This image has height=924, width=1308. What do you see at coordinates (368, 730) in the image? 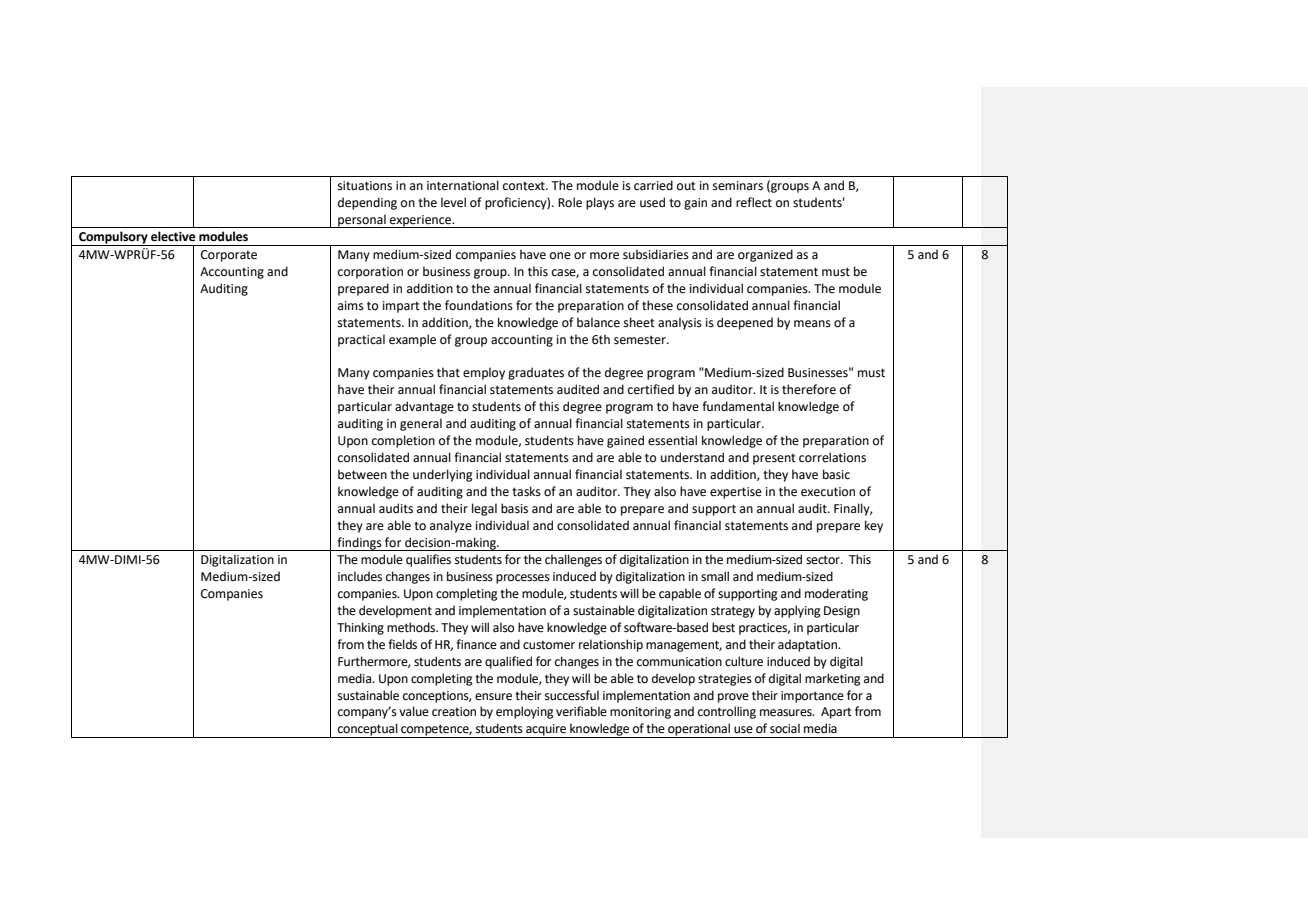
I see `conceptual` at bounding box center [368, 730].
